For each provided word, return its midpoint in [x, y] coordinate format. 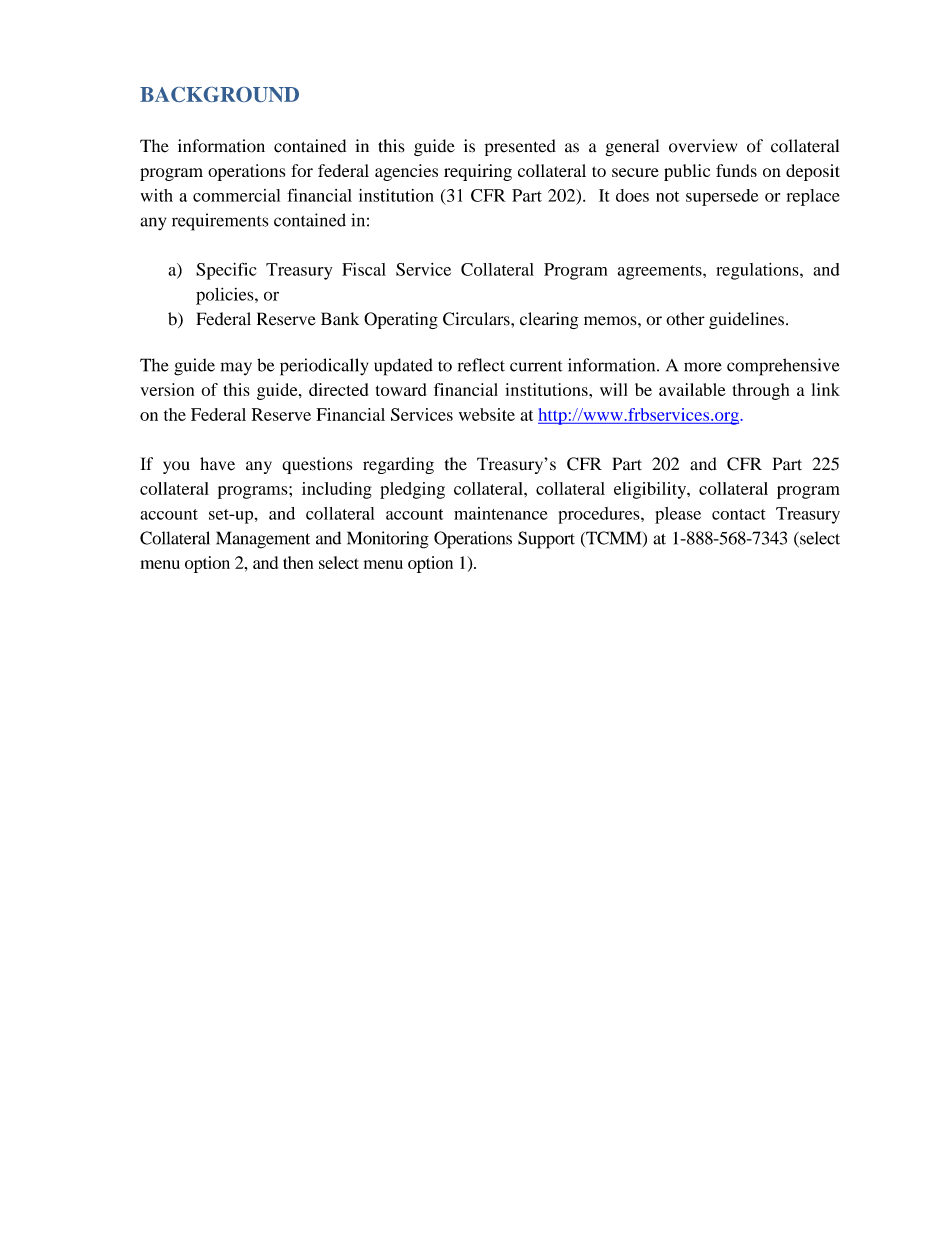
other [685, 319]
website [487, 414]
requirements [220, 222]
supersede [722, 197]
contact [739, 514]
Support [546, 540]
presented [520, 147]
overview [703, 146]
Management [263, 540]
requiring [478, 172]
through [761, 391]
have [217, 464]
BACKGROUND [219, 94]
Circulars [477, 319]
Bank [340, 319]
